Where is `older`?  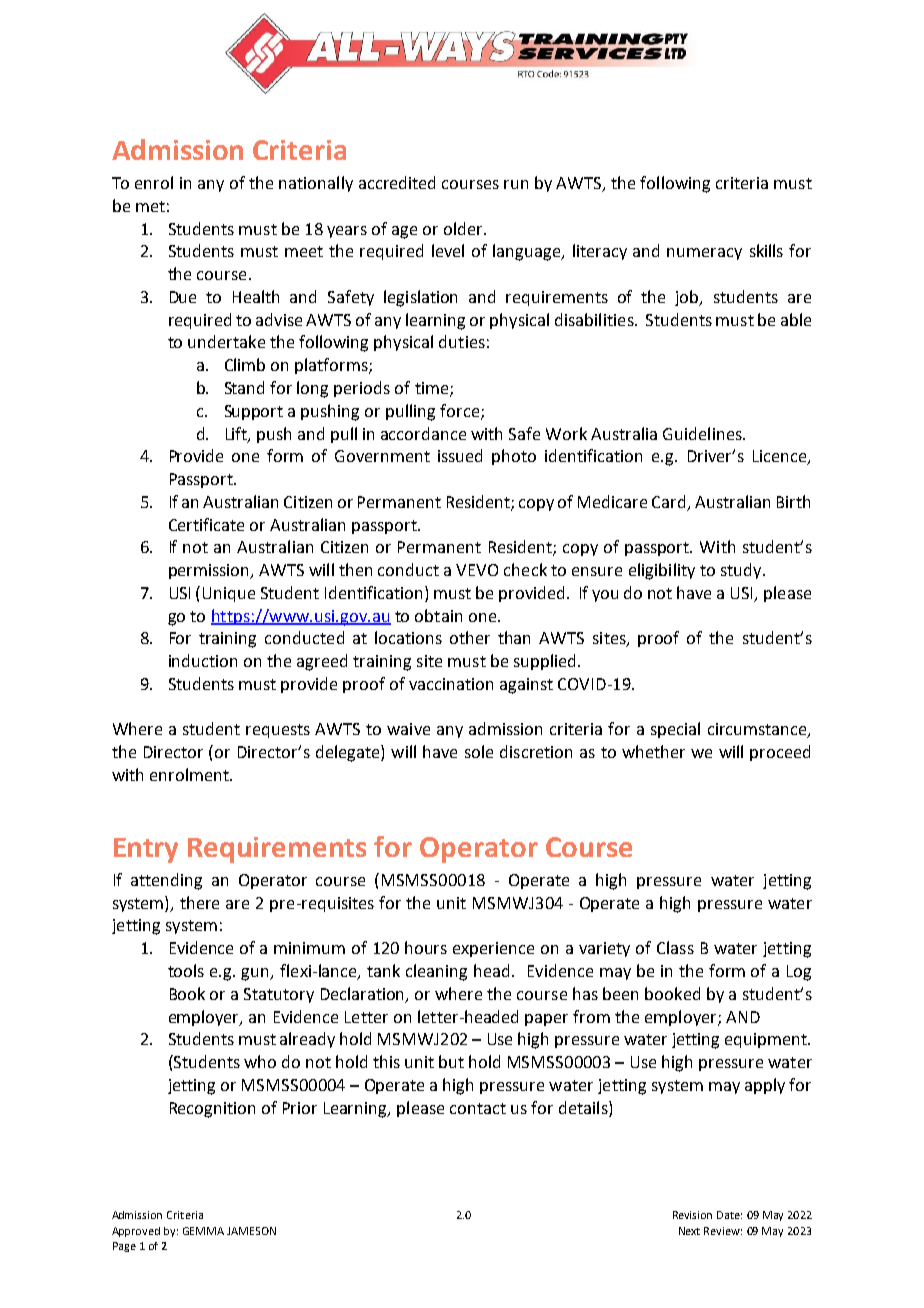
older is located at coordinates (464, 228).
